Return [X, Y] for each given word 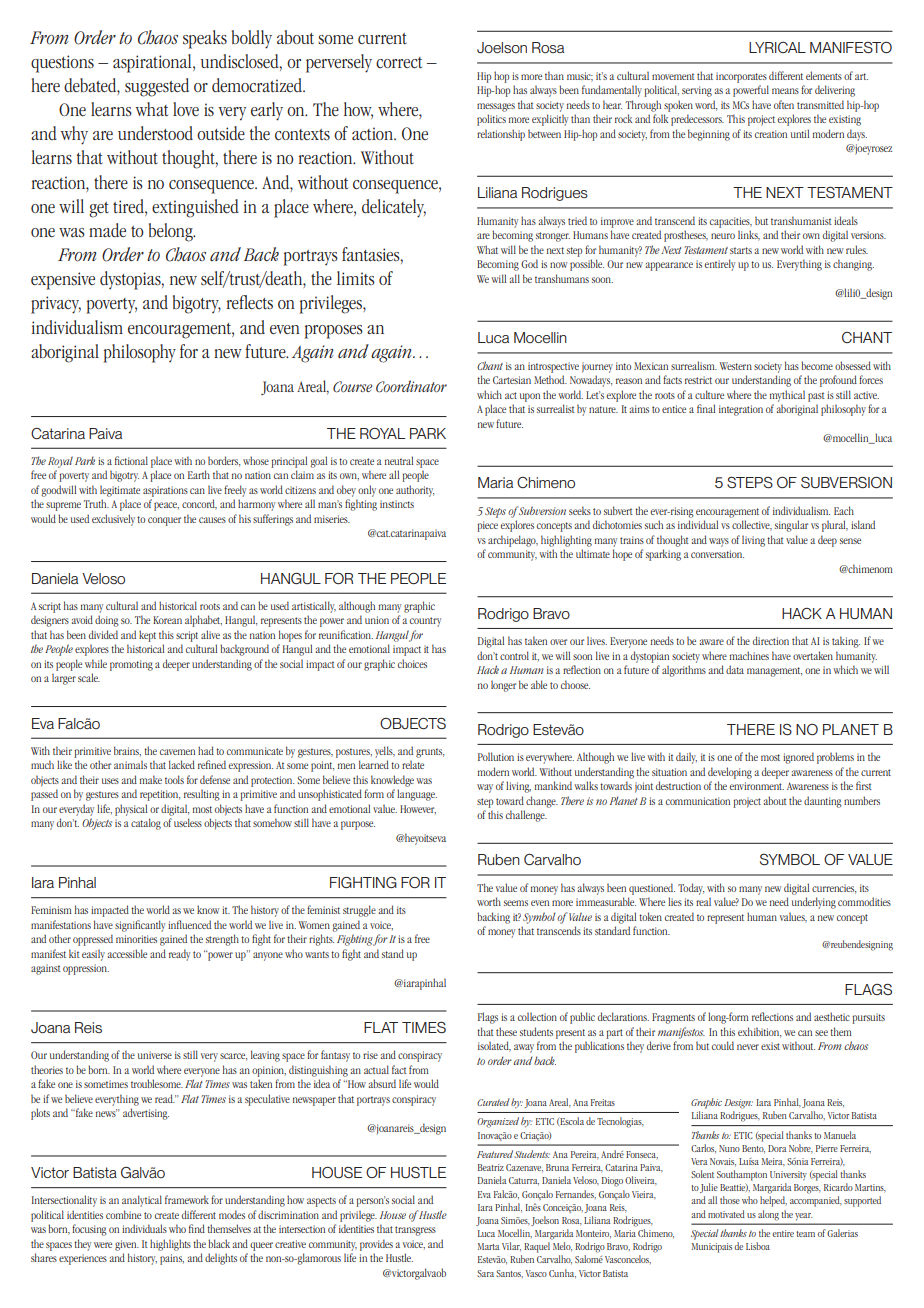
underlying [814, 903]
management [774, 672]
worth [489, 901]
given [127, 1245]
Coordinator [411, 386]
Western [736, 366]
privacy [56, 305]
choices [412, 663]
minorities [136, 939]
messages [496, 107]
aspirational [153, 63]
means [785, 91]
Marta [488, 1246]
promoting [131, 665]
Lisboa [758, 1246]
